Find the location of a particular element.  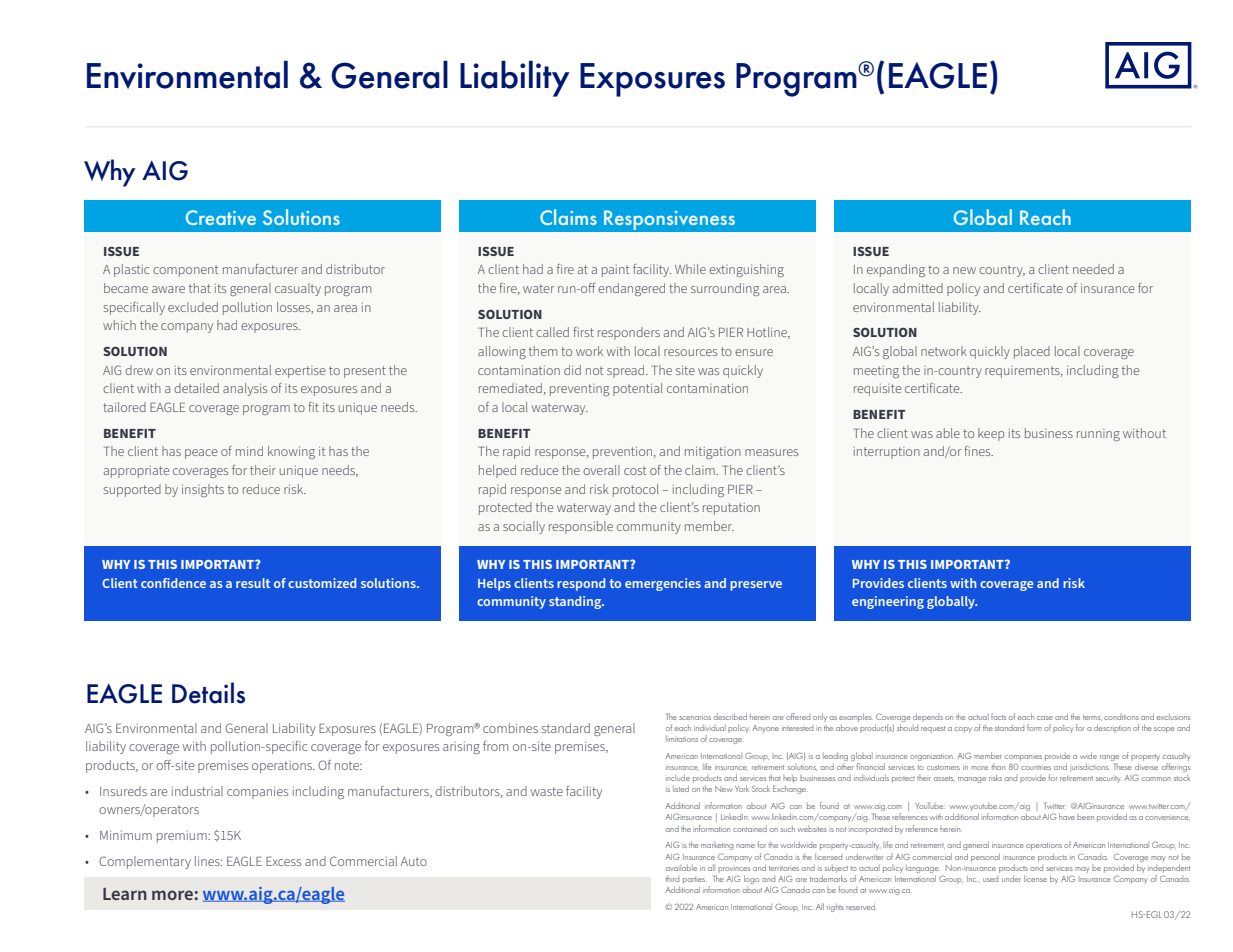

result is located at coordinates (253, 583).
